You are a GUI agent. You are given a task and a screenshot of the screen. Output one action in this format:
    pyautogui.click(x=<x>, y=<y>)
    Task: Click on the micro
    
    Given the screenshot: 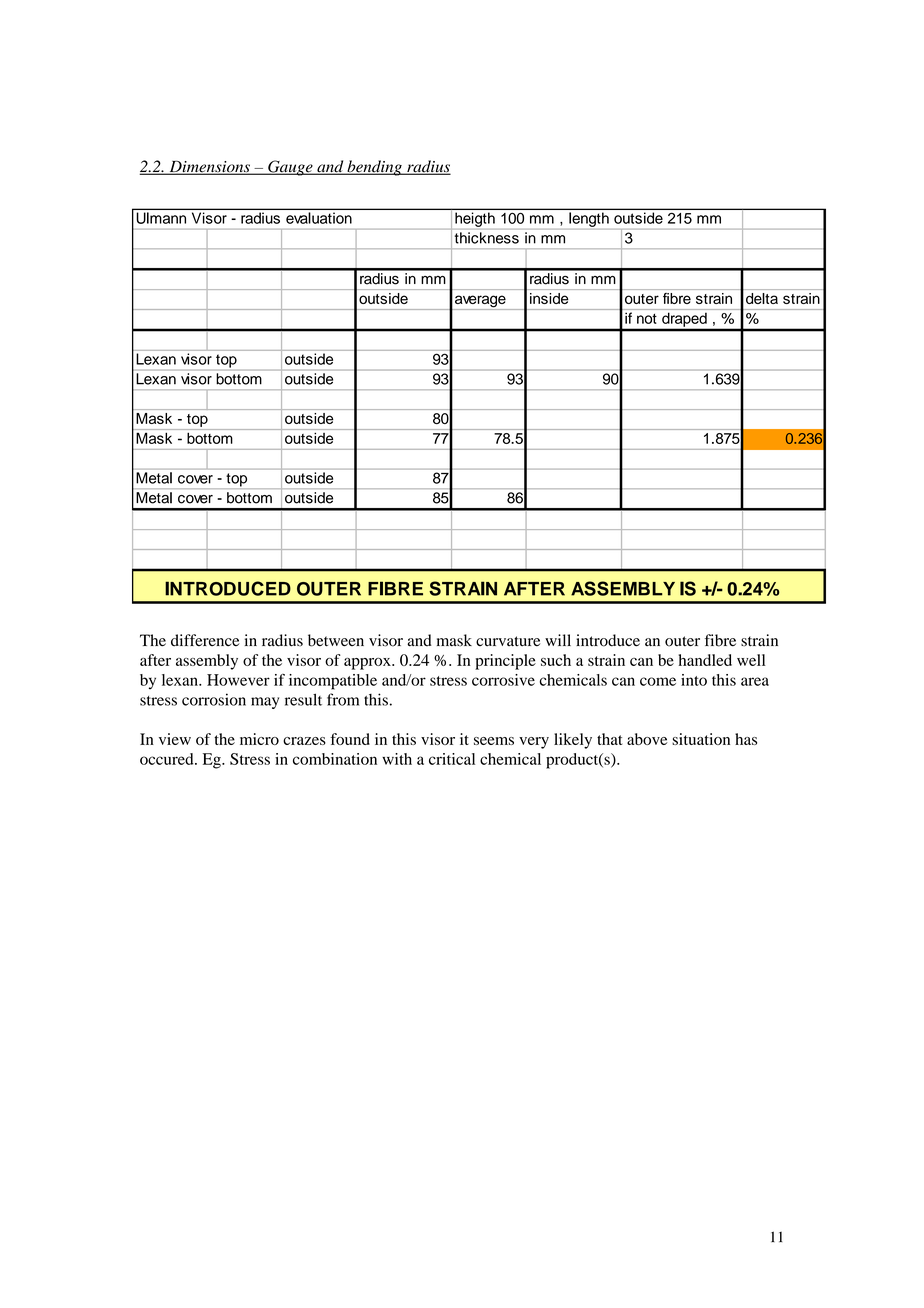 What is the action you would take?
    pyautogui.click(x=259, y=739)
